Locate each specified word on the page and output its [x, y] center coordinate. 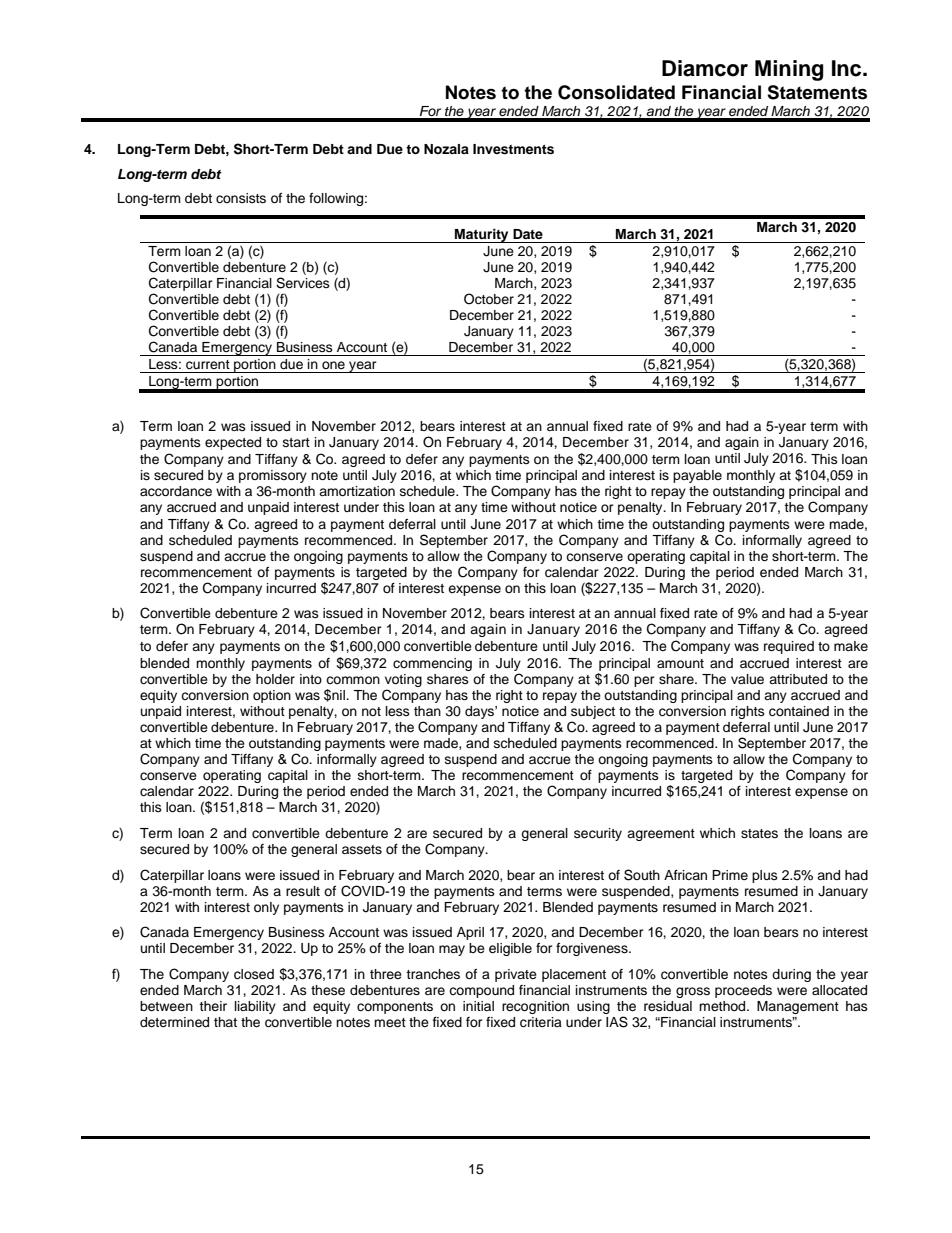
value [747, 679]
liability [255, 1007]
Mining [789, 70]
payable [697, 476]
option [272, 696]
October [489, 299]
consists [241, 198]
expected [233, 443]
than [427, 711]
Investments [513, 149]
